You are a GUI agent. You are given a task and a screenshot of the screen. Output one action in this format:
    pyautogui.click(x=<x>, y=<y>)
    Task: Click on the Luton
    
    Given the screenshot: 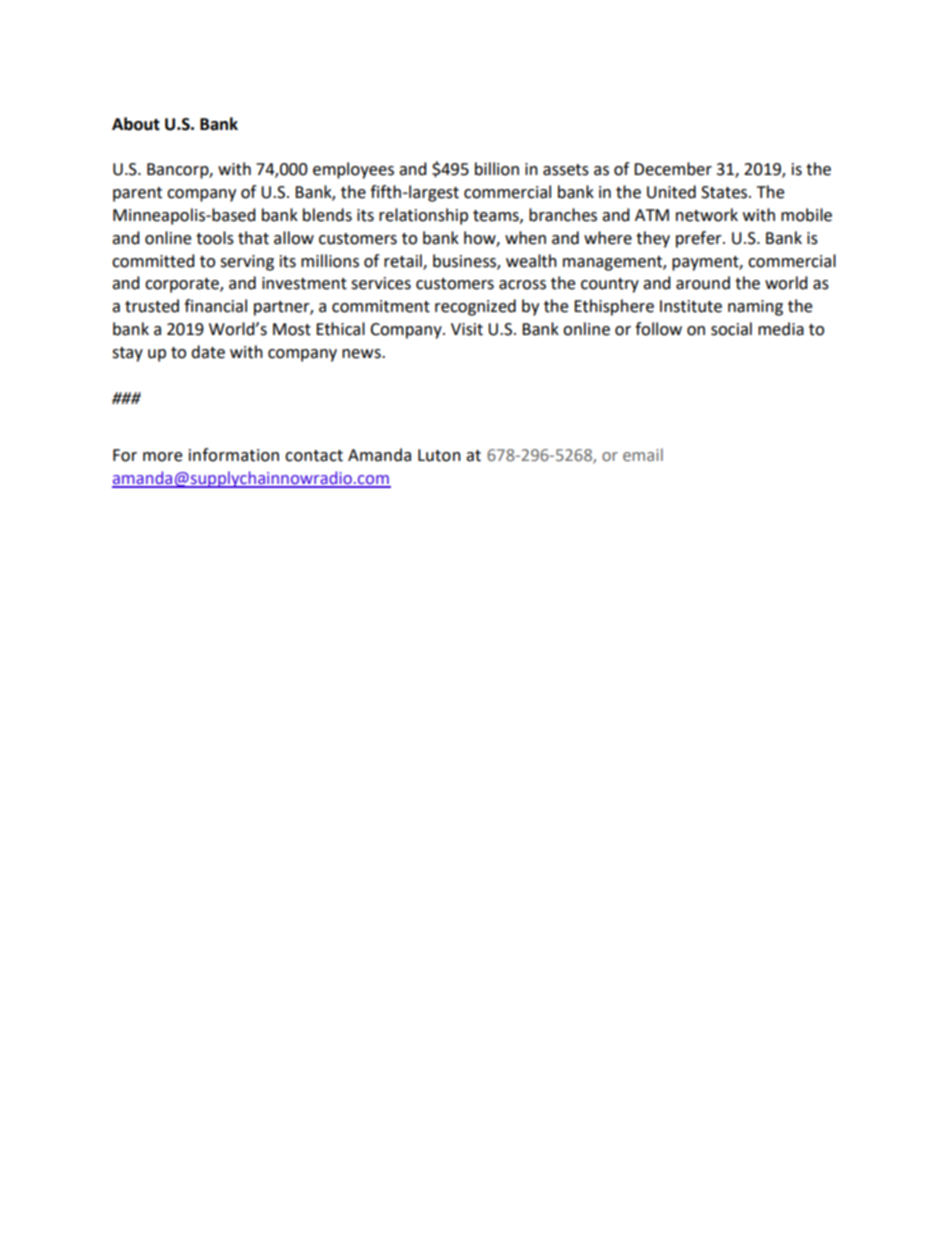 What is the action you would take?
    pyautogui.click(x=439, y=455)
